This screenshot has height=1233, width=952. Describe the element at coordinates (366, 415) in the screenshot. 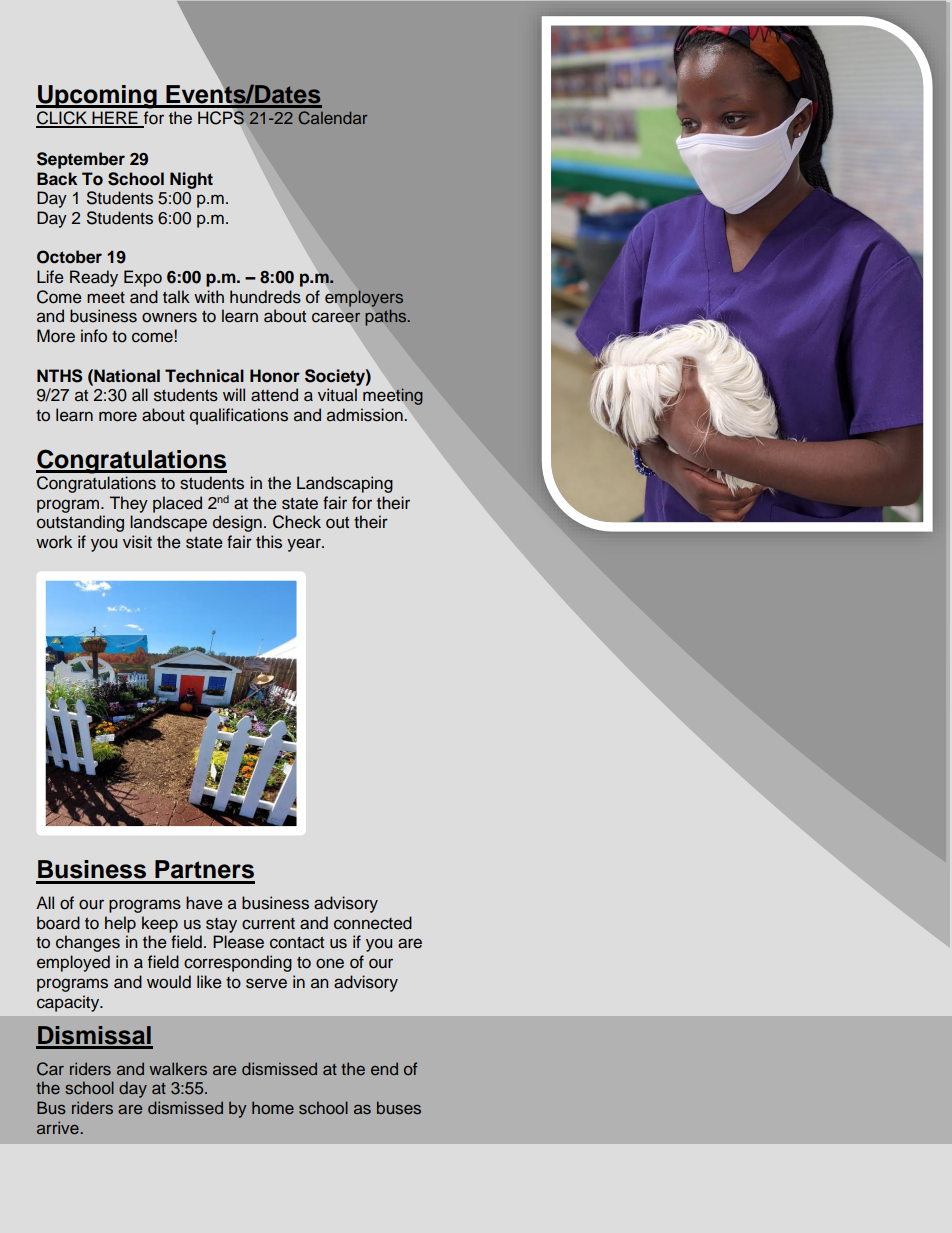

I see `admission` at that location.
